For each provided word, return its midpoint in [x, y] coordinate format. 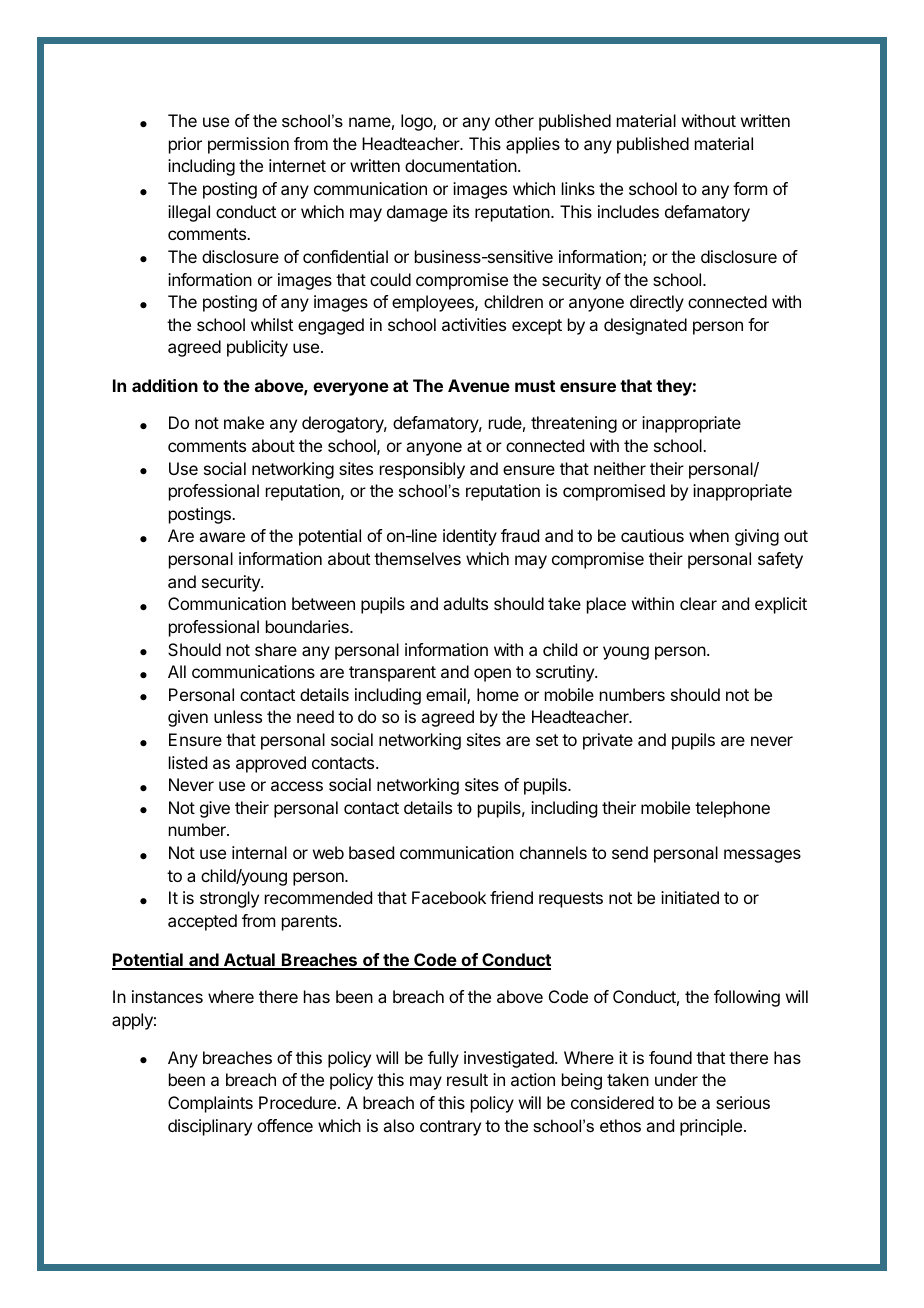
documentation [461, 165]
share [276, 649]
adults [465, 603]
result [467, 1079]
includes [628, 211]
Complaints [210, 1104]
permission [248, 145]
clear [698, 603]
